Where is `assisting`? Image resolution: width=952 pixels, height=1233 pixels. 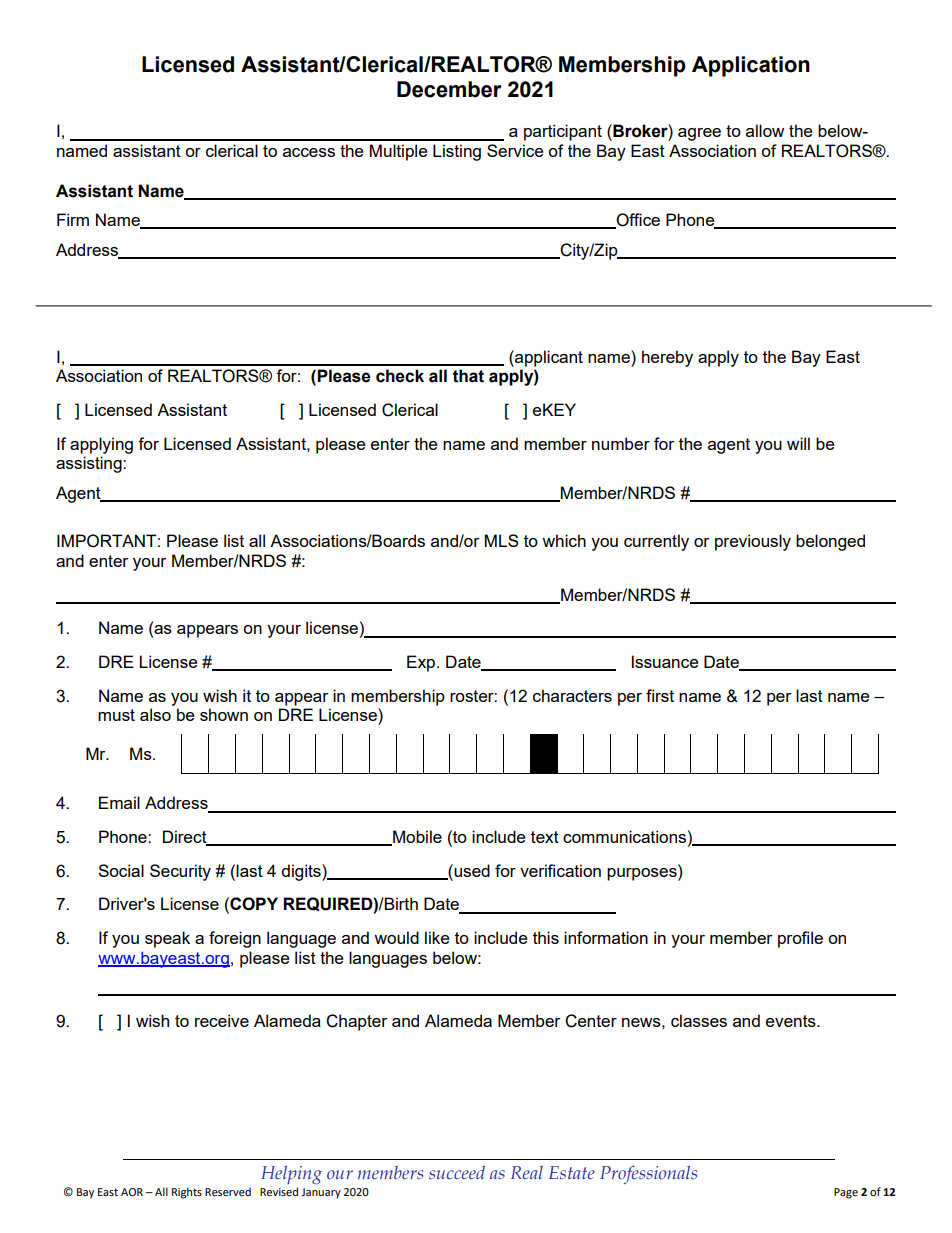 assisting is located at coordinates (90, 464).
